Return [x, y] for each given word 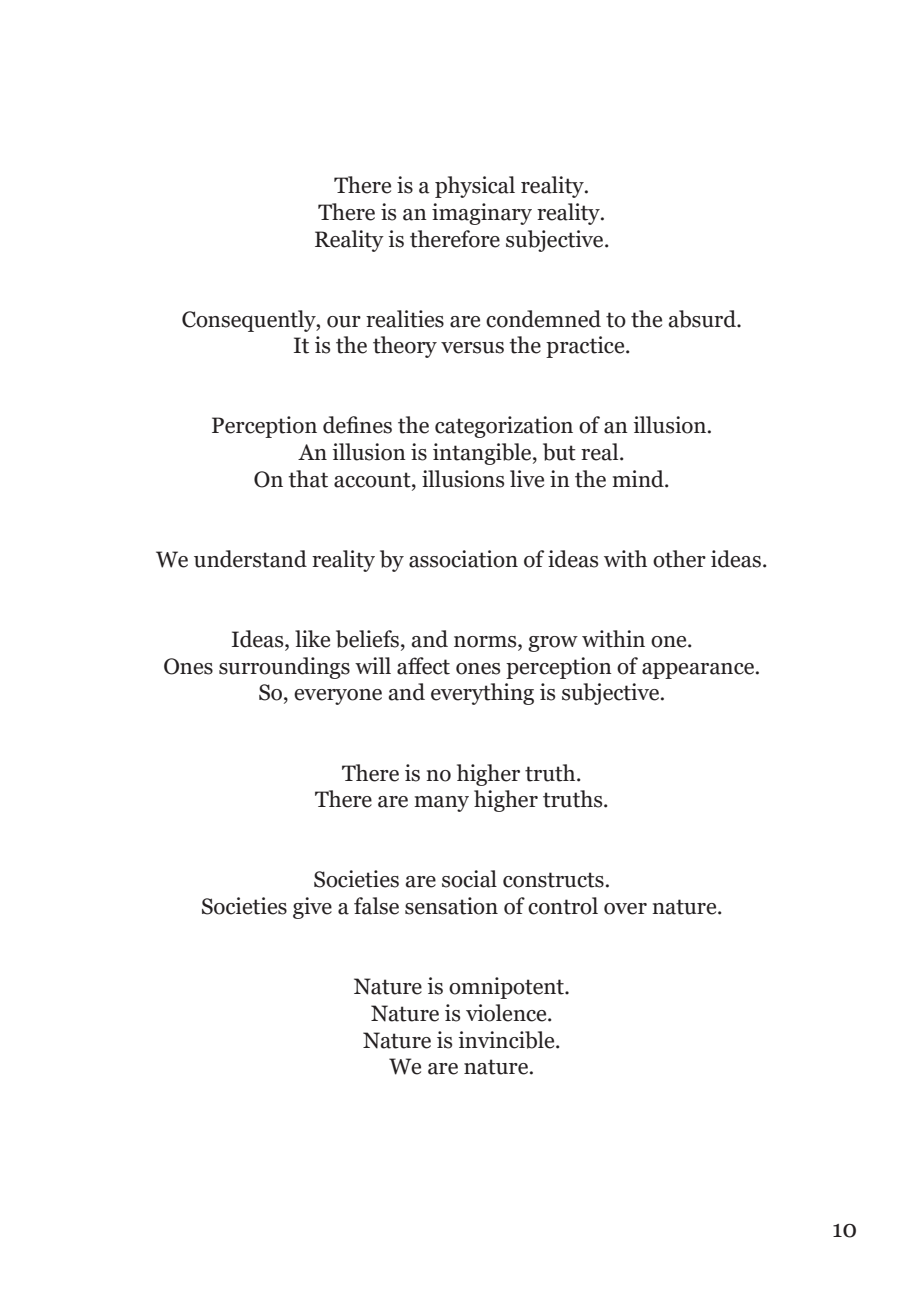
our [344, 322]
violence [507, 1013]
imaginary [482, 214]
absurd [703, 319]
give [312, 908]
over [625, 909]
